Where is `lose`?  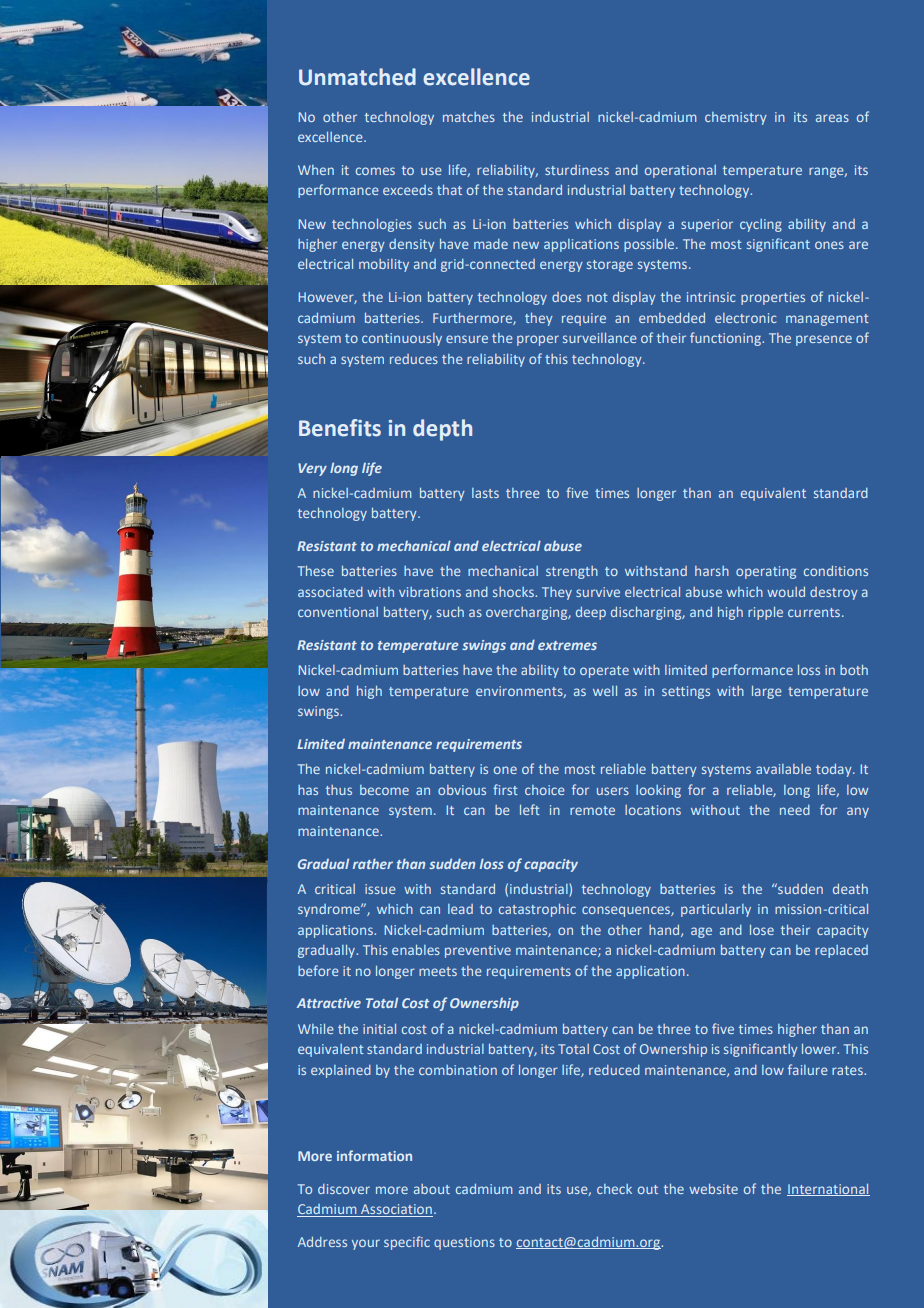 lose is located at coordinates (762, 930).
